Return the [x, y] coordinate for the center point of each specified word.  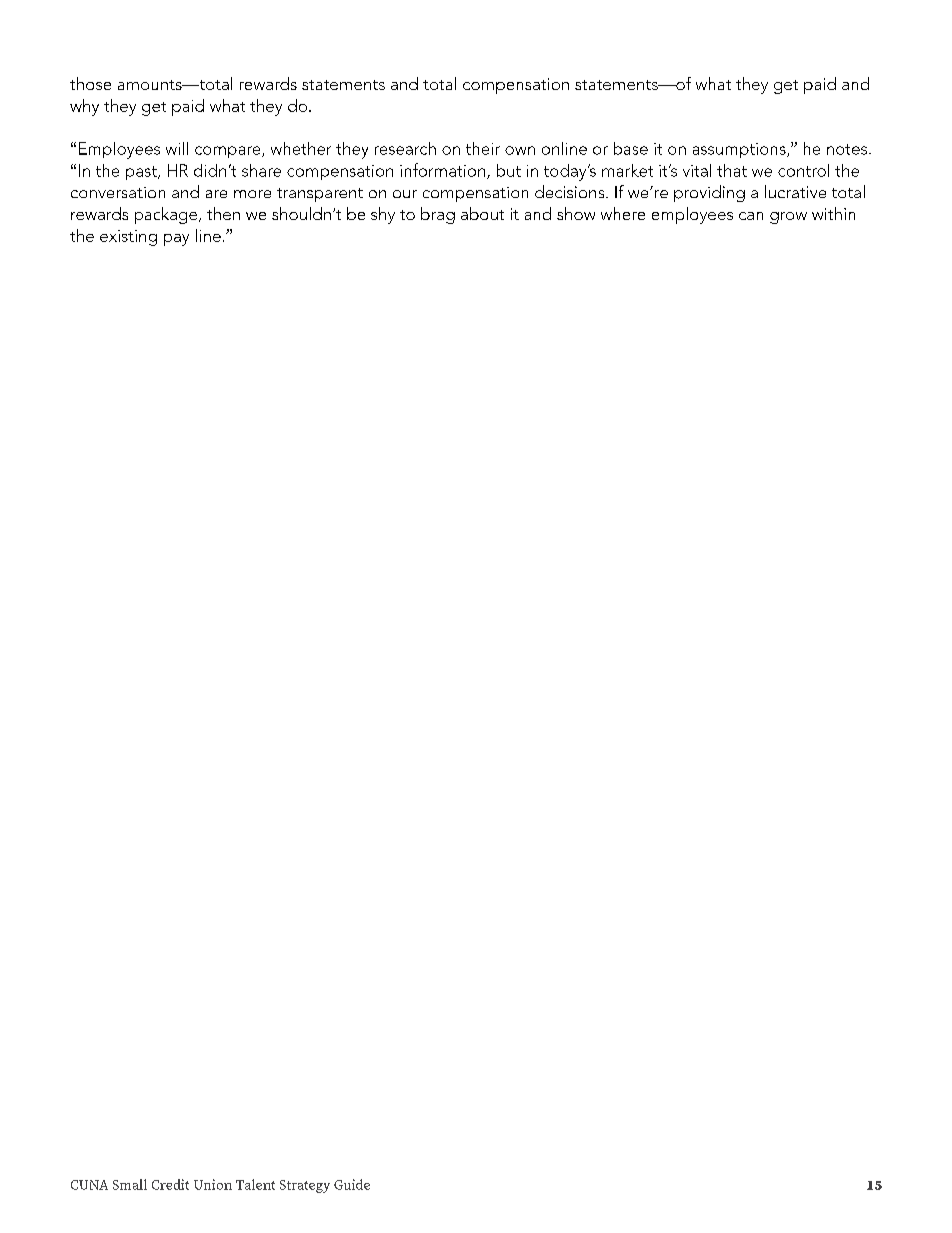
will [177, 148]
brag [438, 215]
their [483, 148]
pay [176, 240]
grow [788, 218]
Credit [170, 1184]
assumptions [740, 150]
